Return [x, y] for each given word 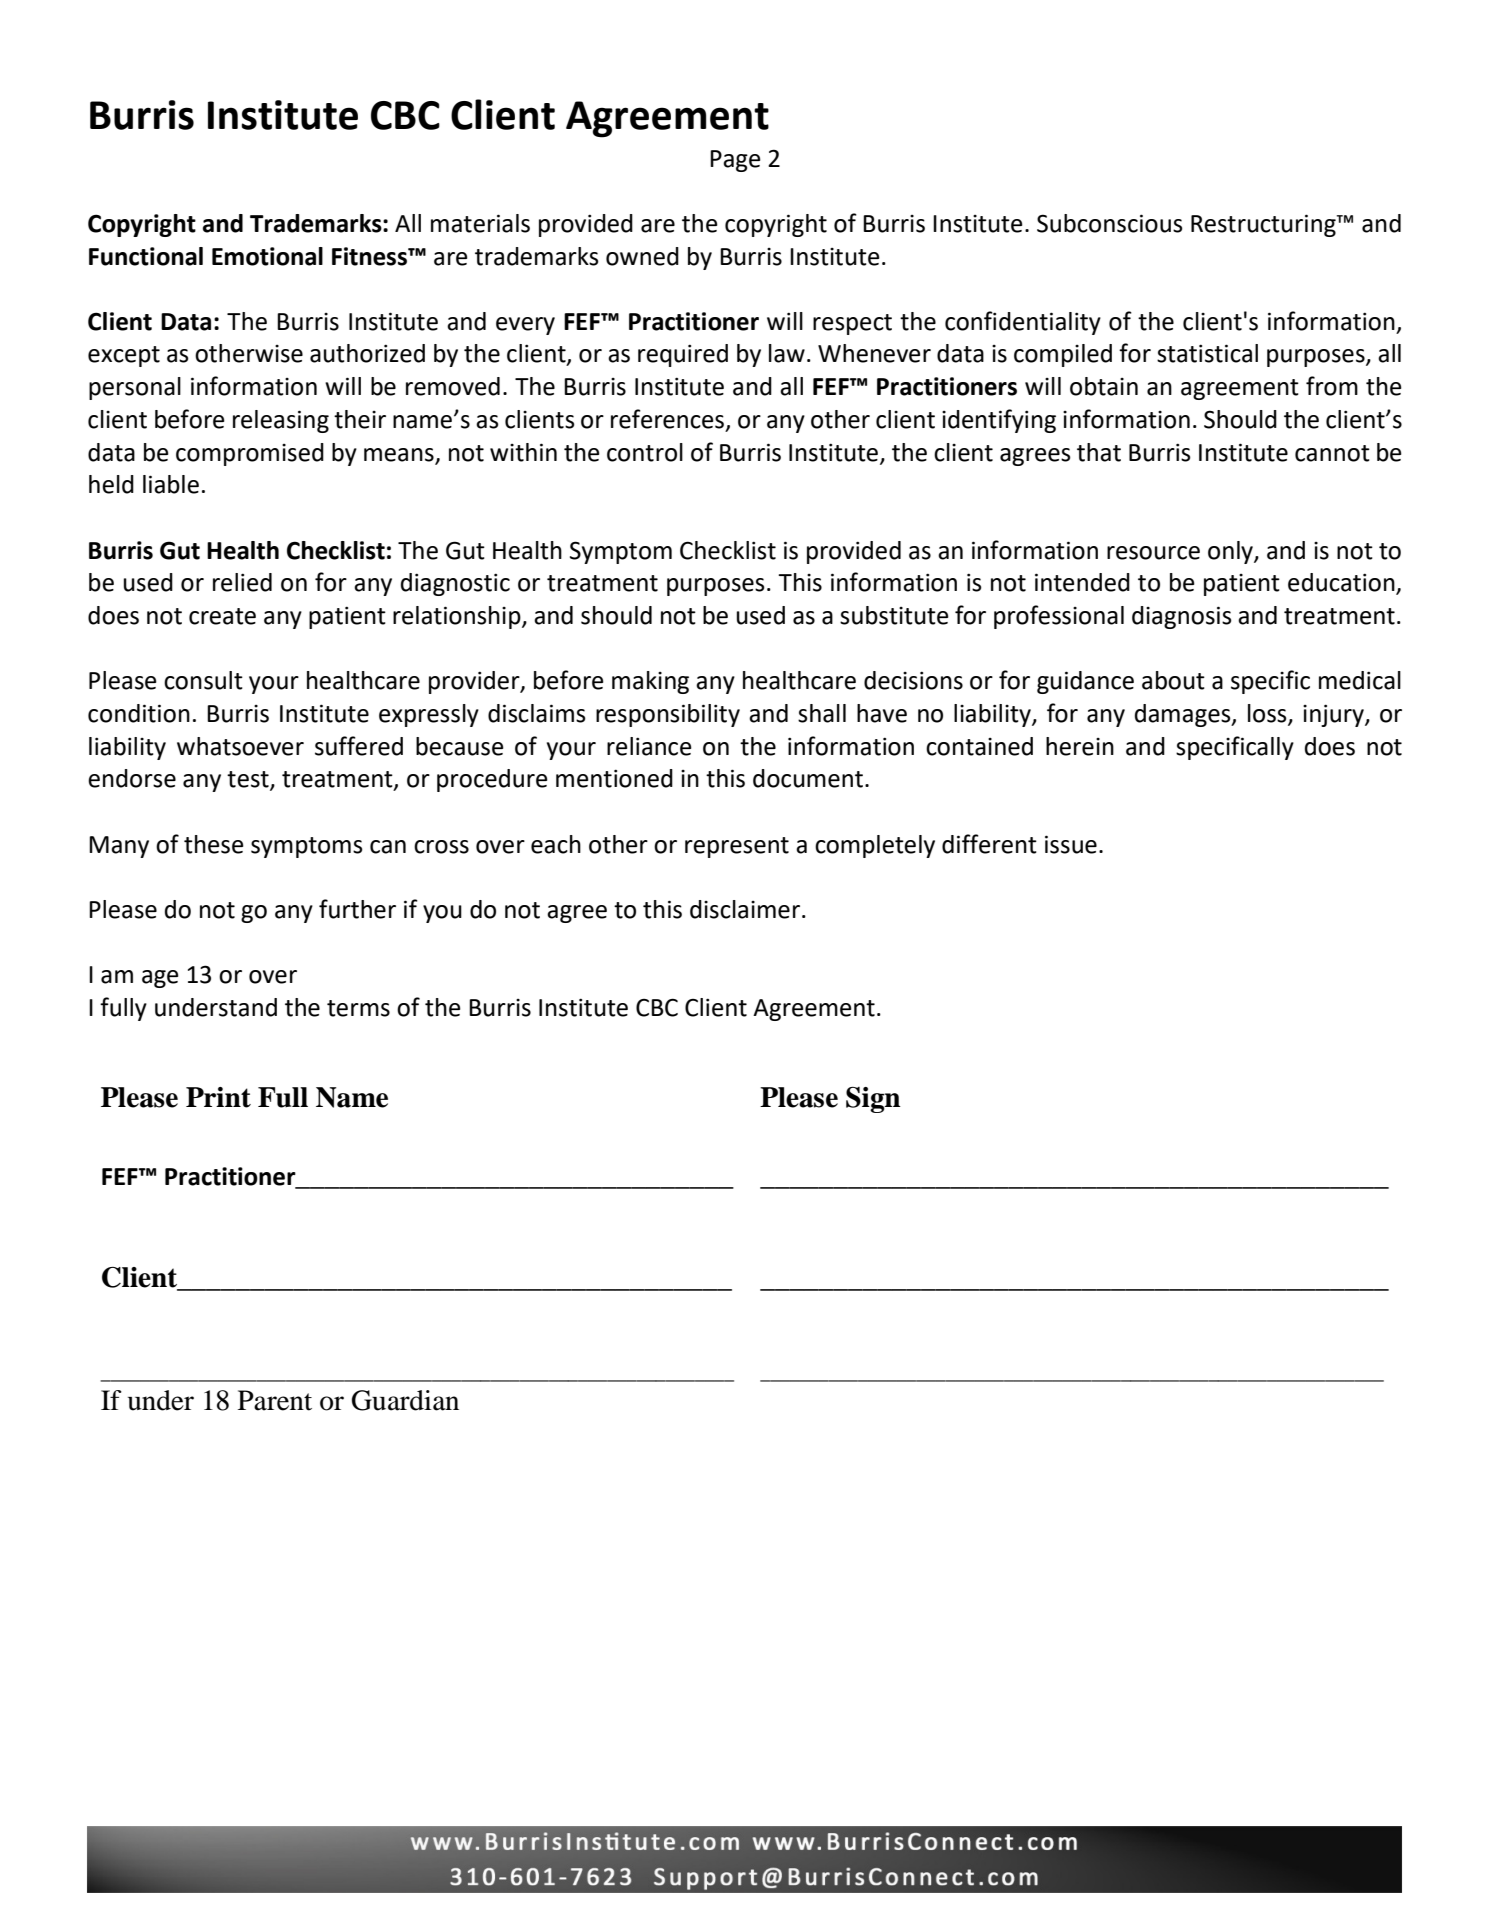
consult [203, 680]
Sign [873, 1100]
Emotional [267, 256]
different [989, 844]
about [1173, 680]
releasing [281, 421]
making [650, 682]
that [1099, 452]
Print [218, 1097]
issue [1071, 844]
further [357, 909]
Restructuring [1264, 225]
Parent [275, 1400]
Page [735, 161]
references [667, 419]
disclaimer [745, 909]
